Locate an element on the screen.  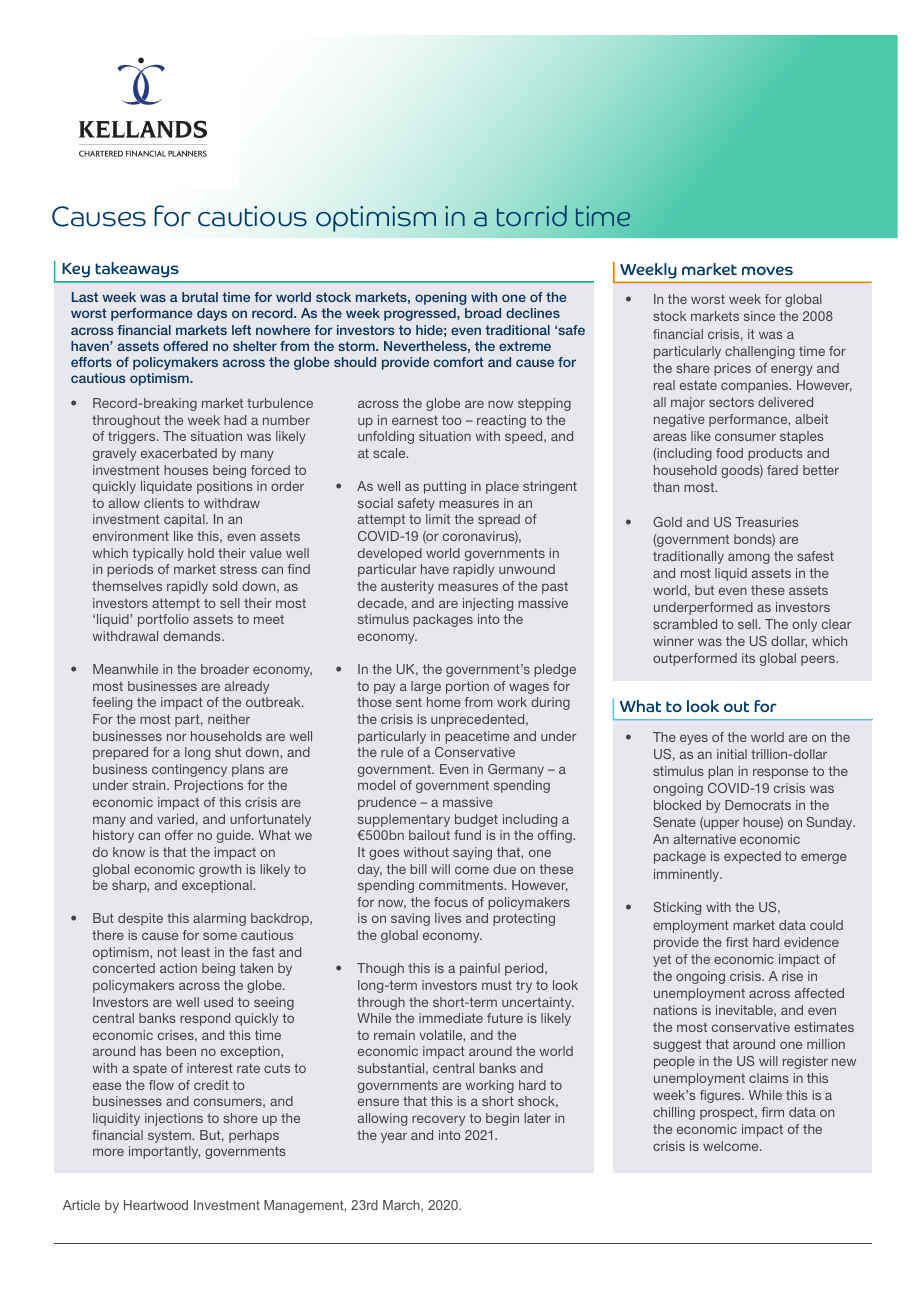
nor is located at coordinates (176, 737).
